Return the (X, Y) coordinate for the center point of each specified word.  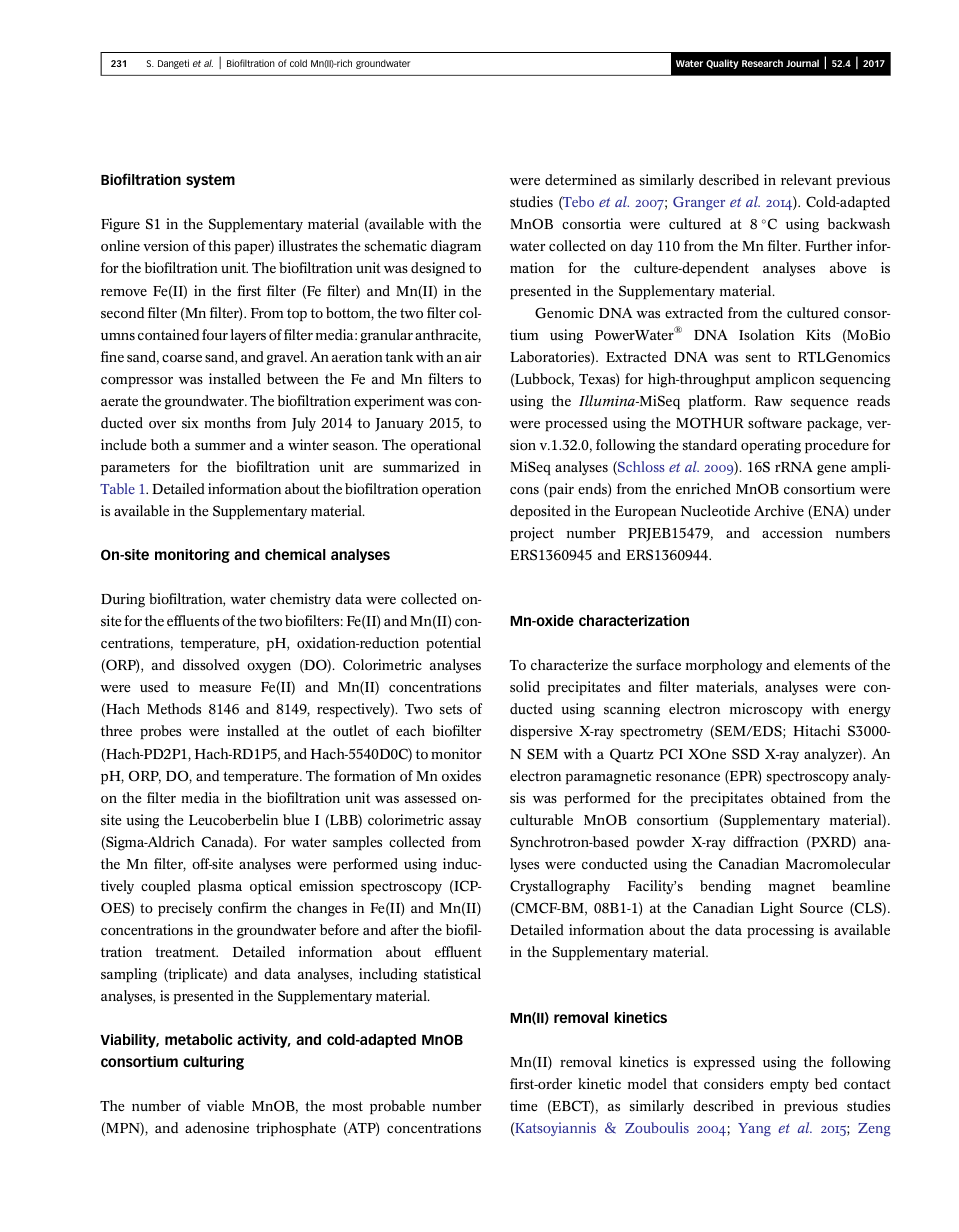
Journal (802, 63)
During (123, 600)
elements (822, 665)
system (210, 181)
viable (225, 1106)
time (524, 1106)
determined (581, 180)
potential (453, 644)
